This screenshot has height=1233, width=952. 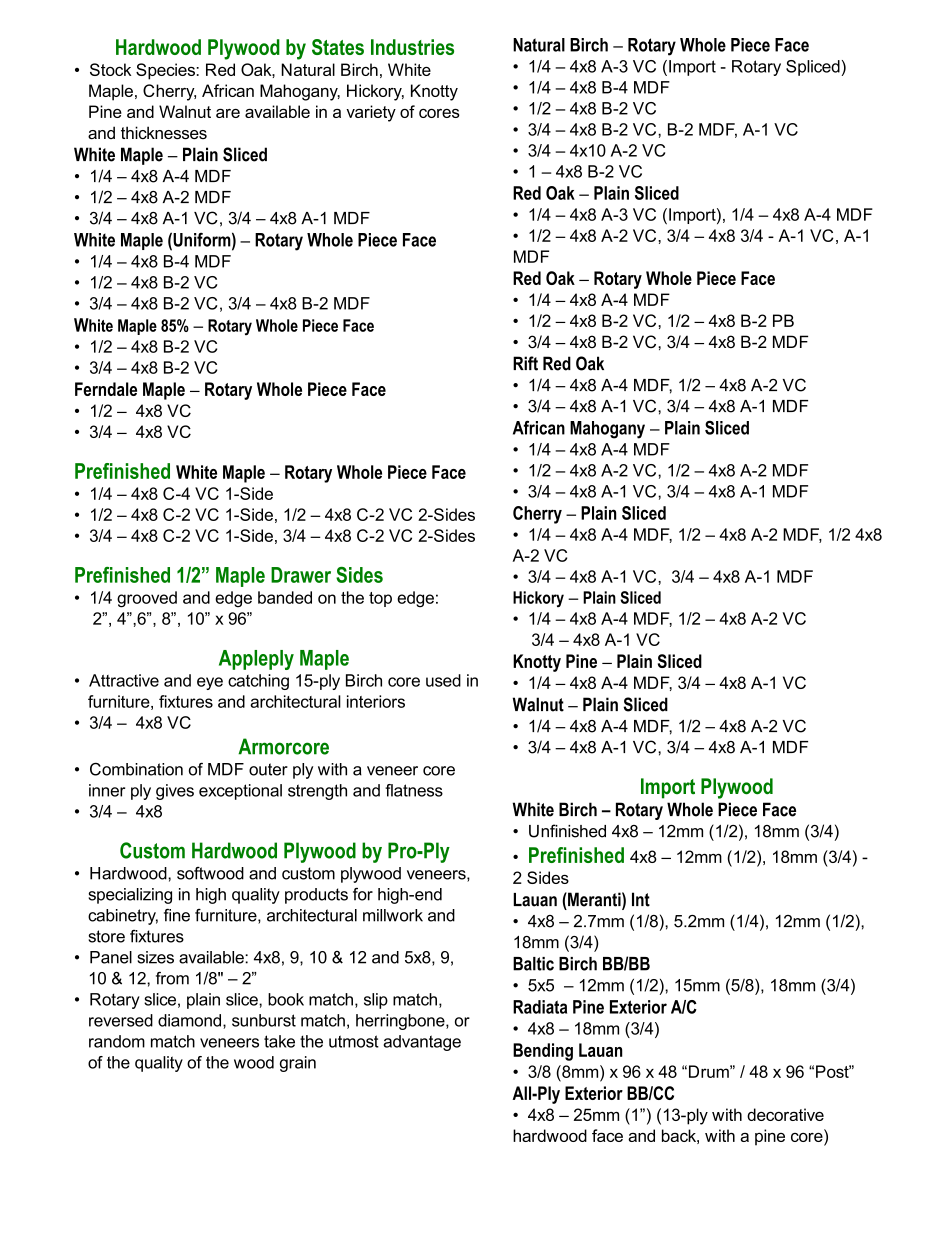 I want to click on Industries, so click(x=412, y=47).
